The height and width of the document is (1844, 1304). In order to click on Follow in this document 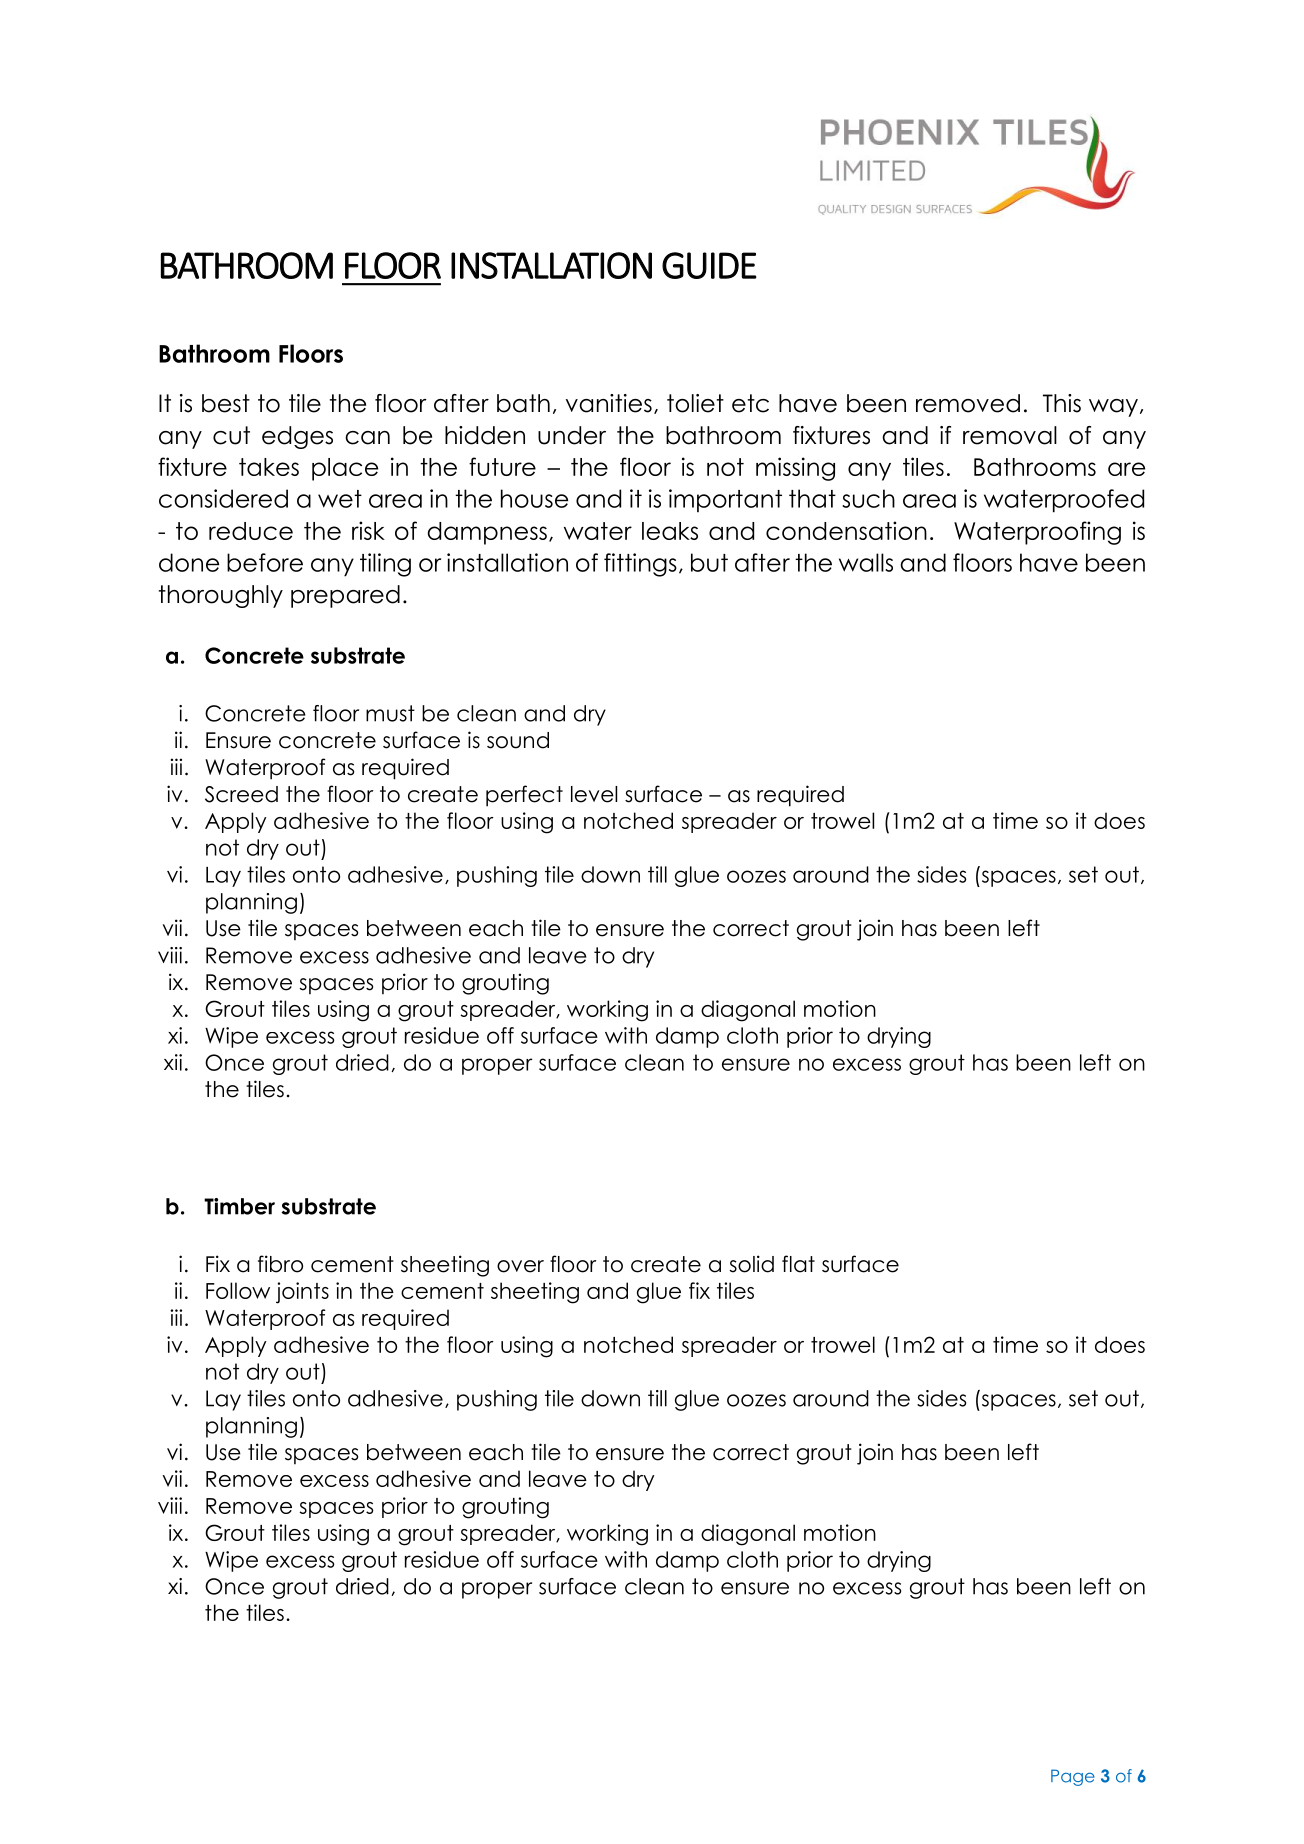, I will do `click(238, 1290)`.
